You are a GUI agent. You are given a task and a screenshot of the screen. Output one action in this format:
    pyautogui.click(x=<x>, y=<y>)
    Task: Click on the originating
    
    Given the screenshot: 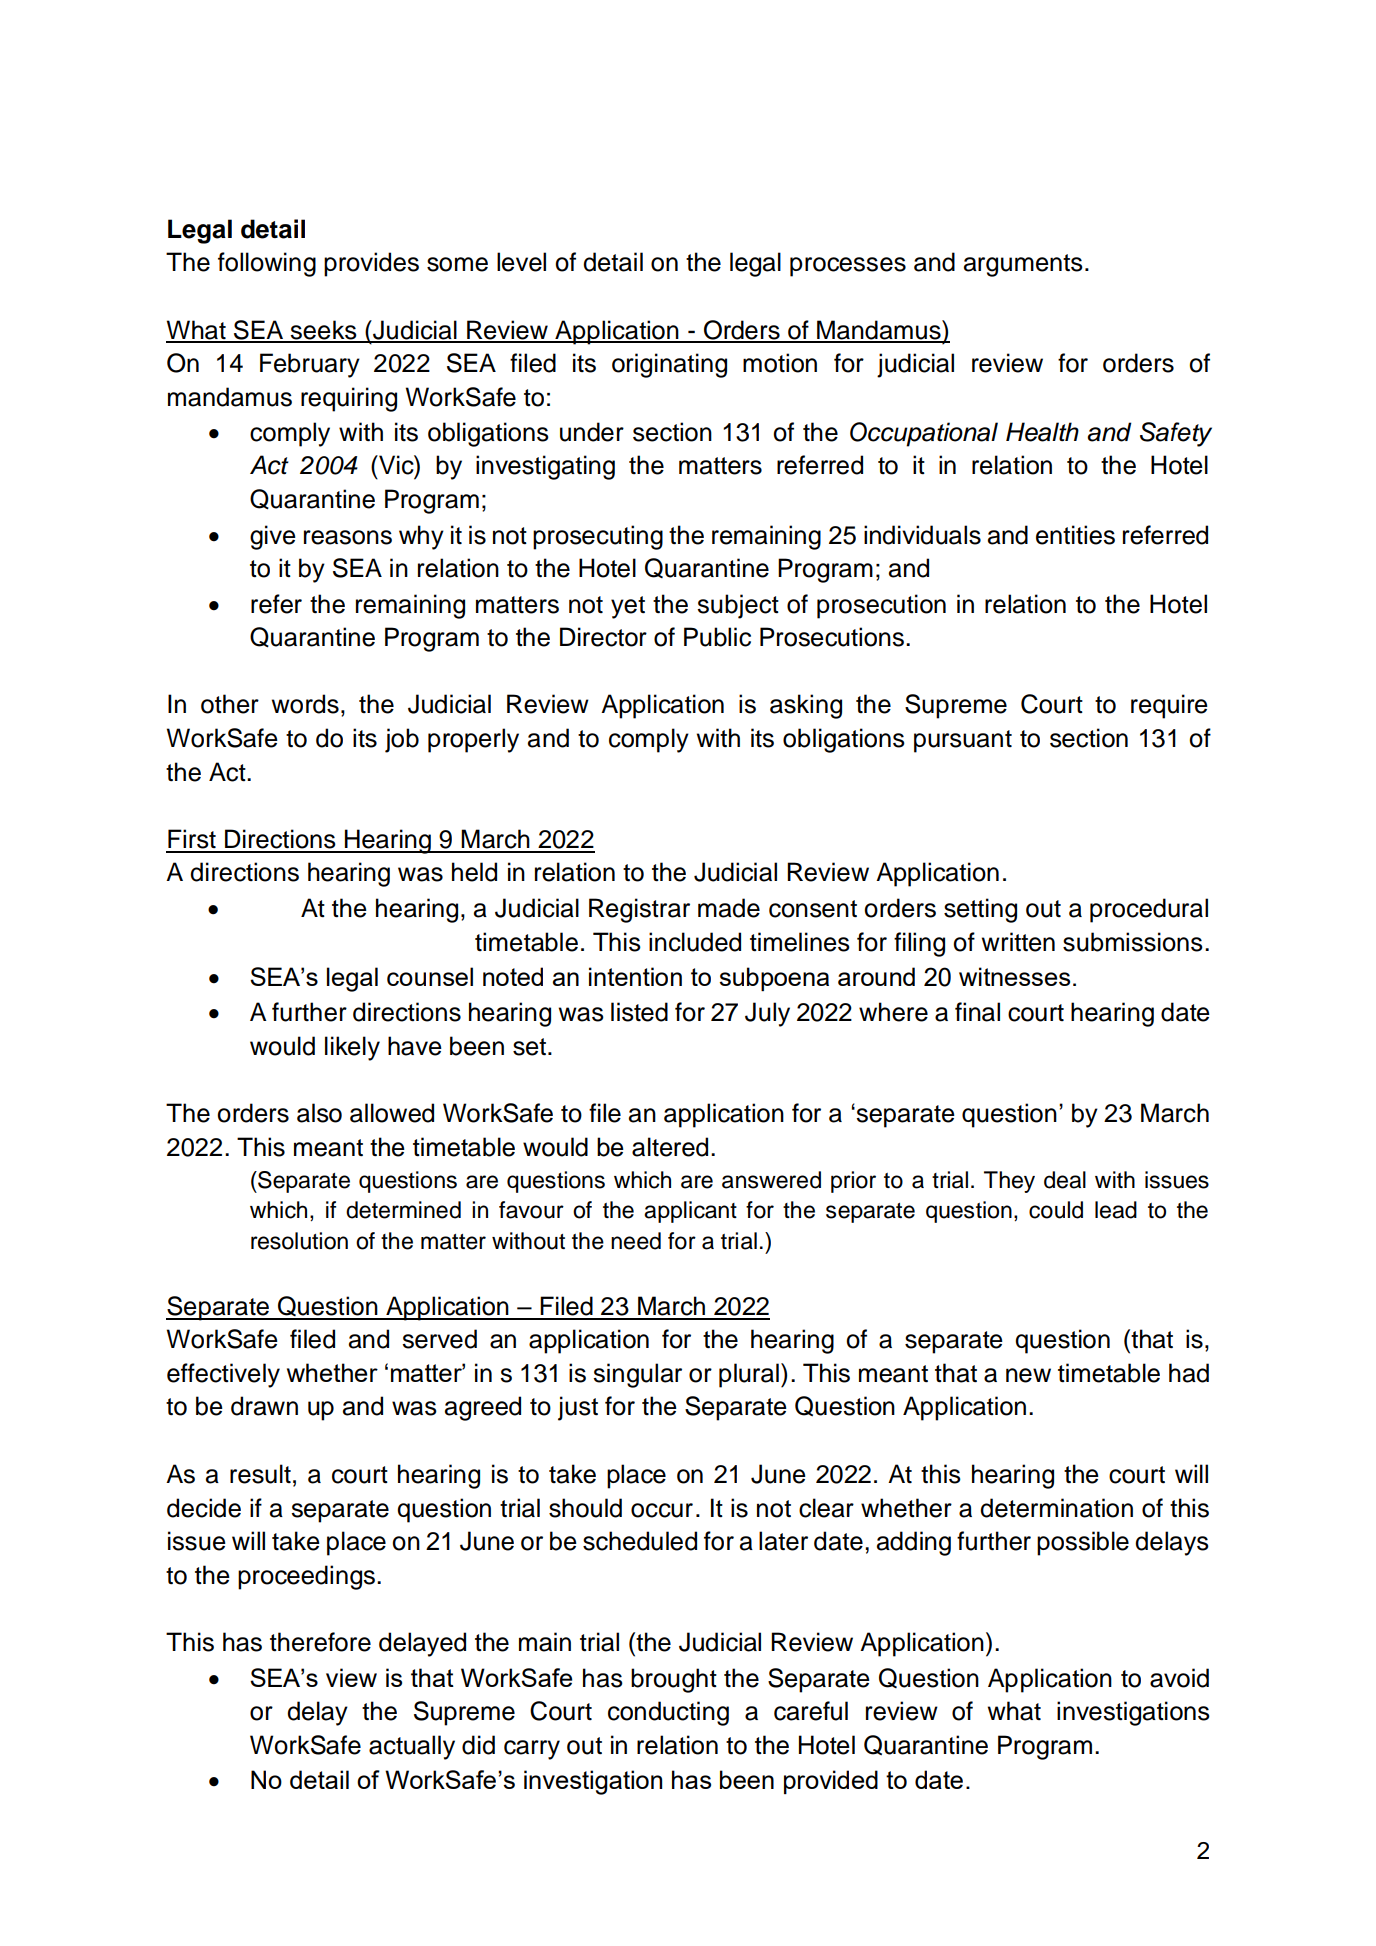 What is the action you would take?
    pyautogui.click(x=669, y=365)
